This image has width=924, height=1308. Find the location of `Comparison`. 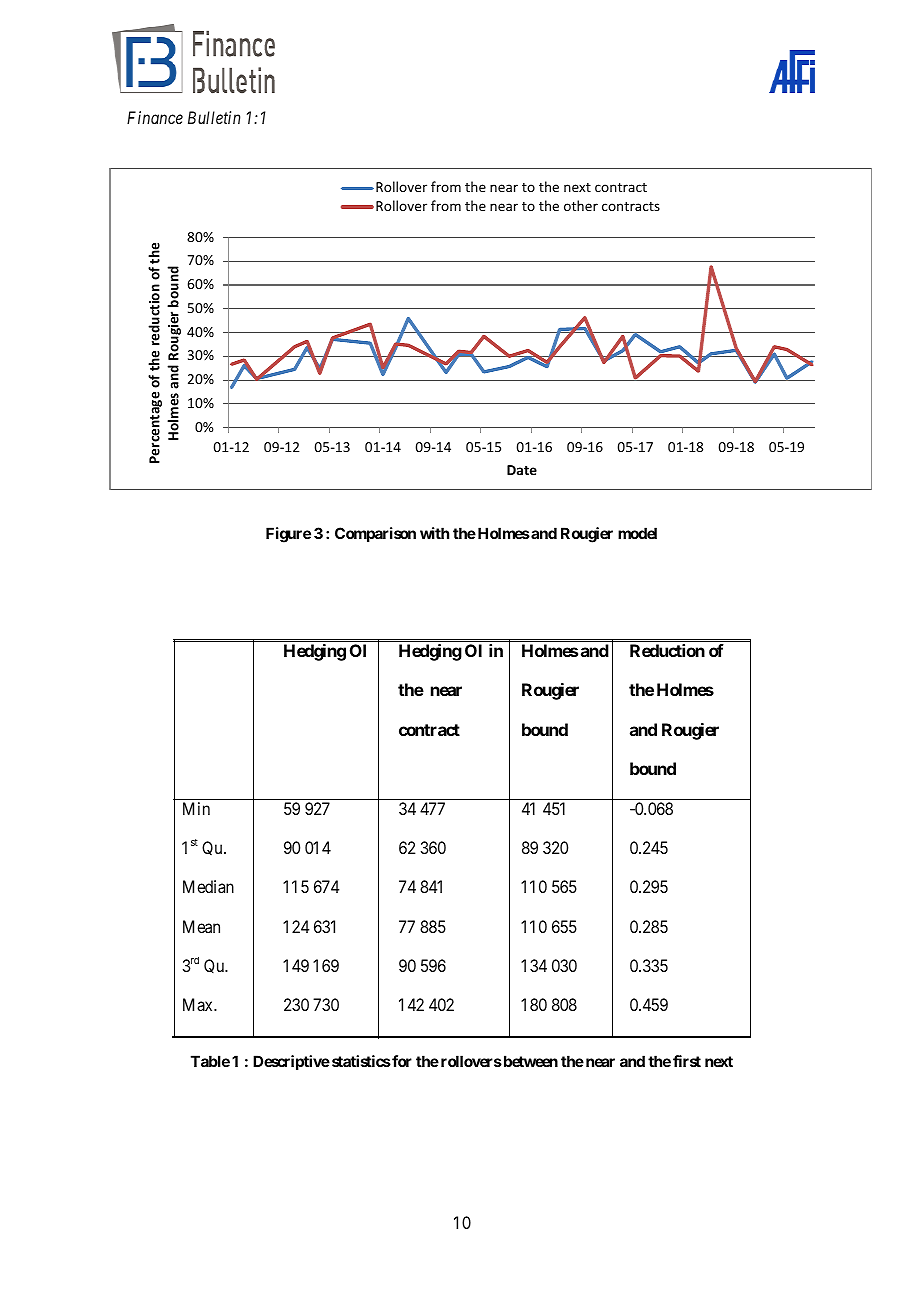

Comparison is located at coordinates (375, 534).
